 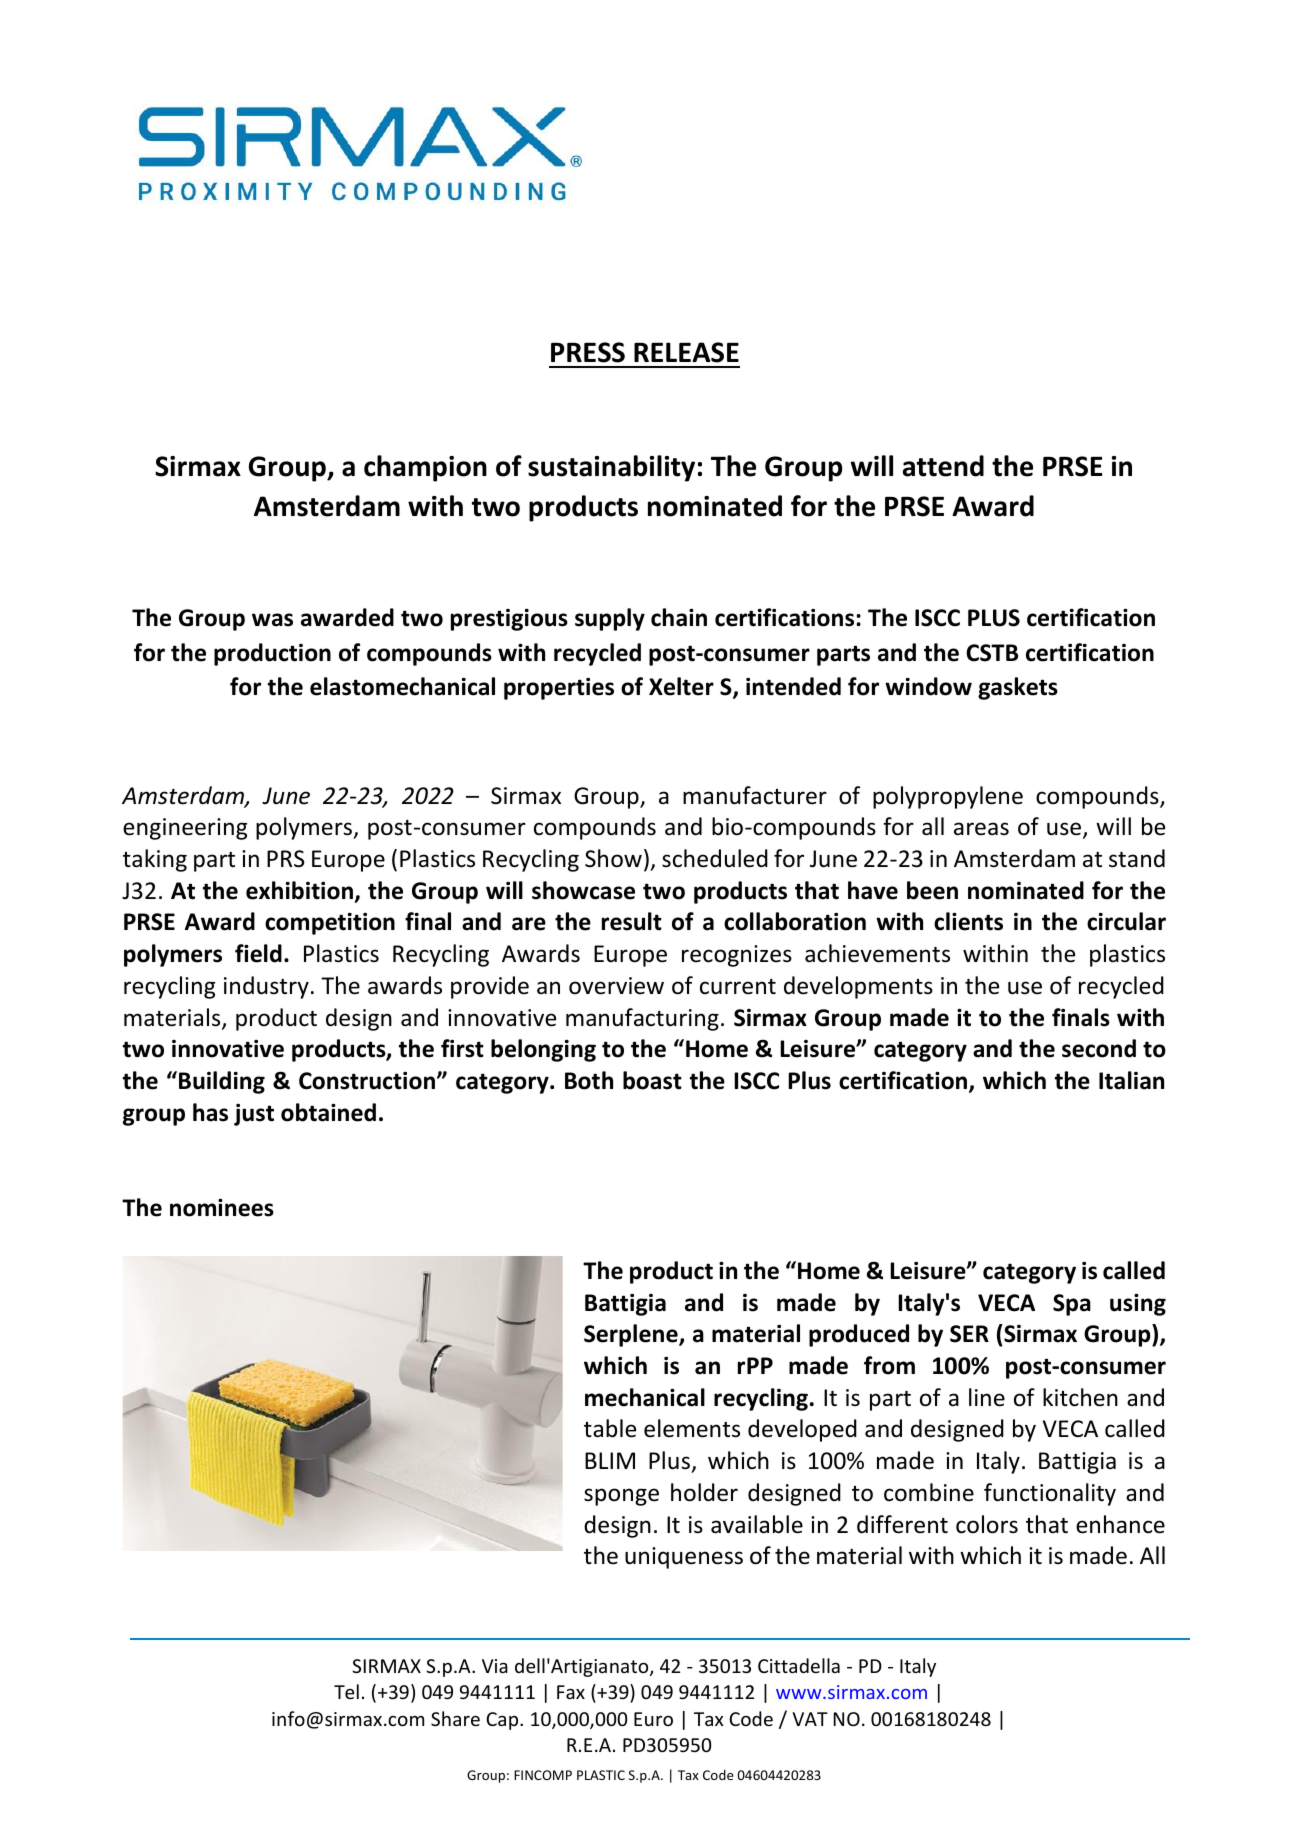 I want to click on Tel, so click(x=346, y=1691).
